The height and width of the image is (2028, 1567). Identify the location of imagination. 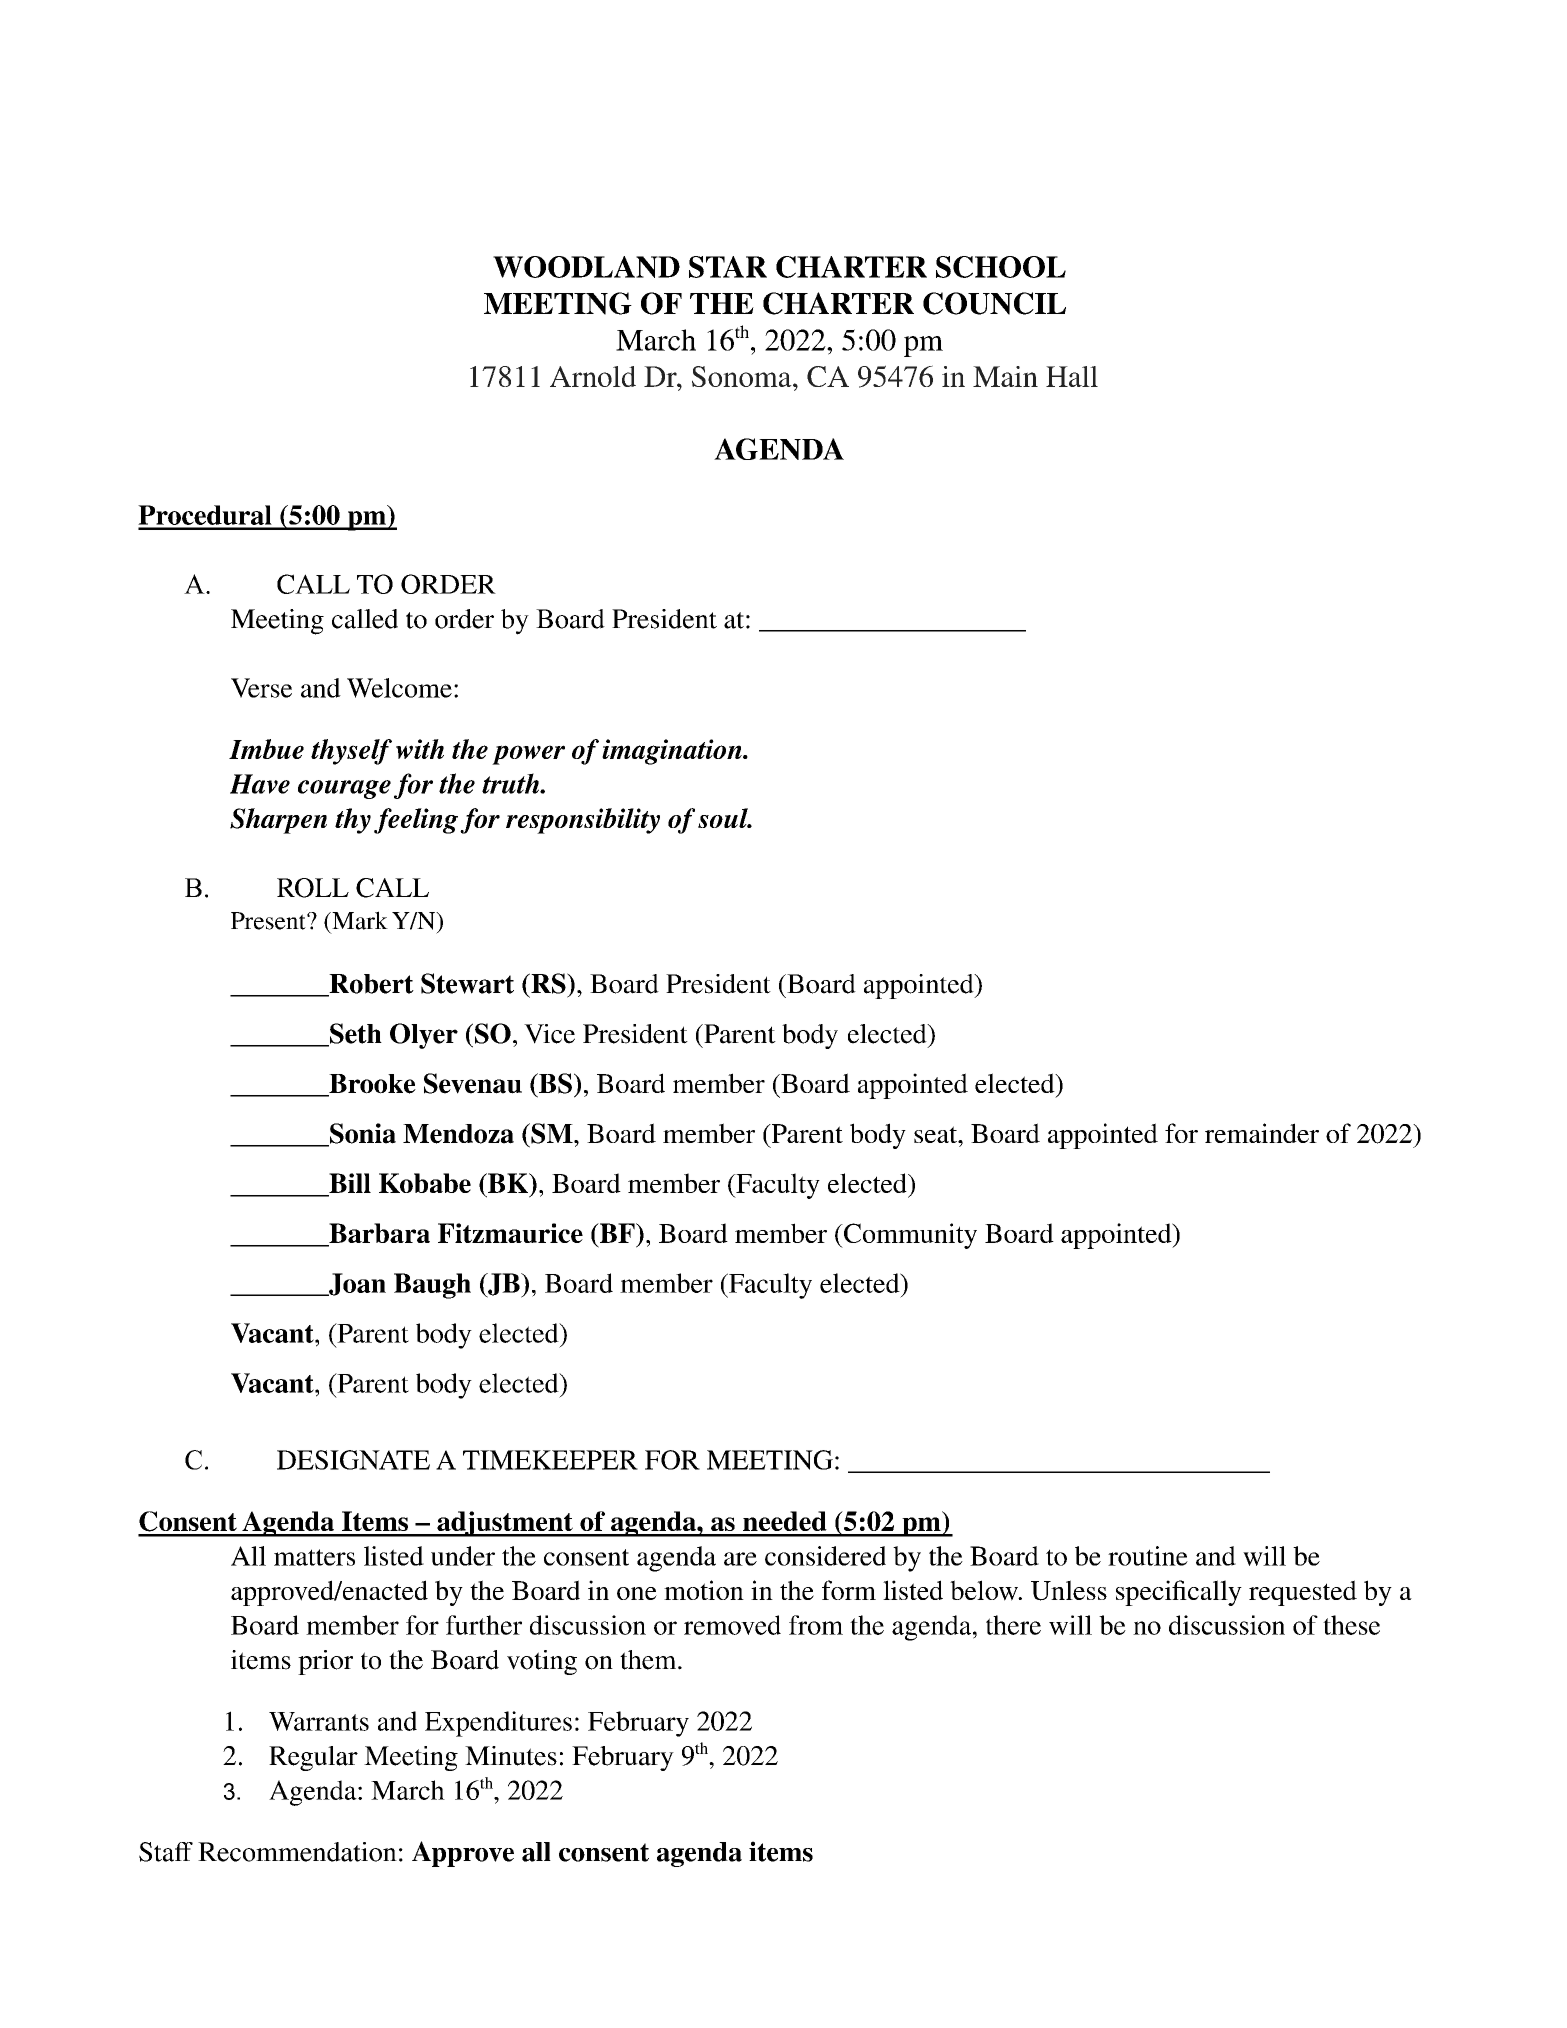
(673, 752).
